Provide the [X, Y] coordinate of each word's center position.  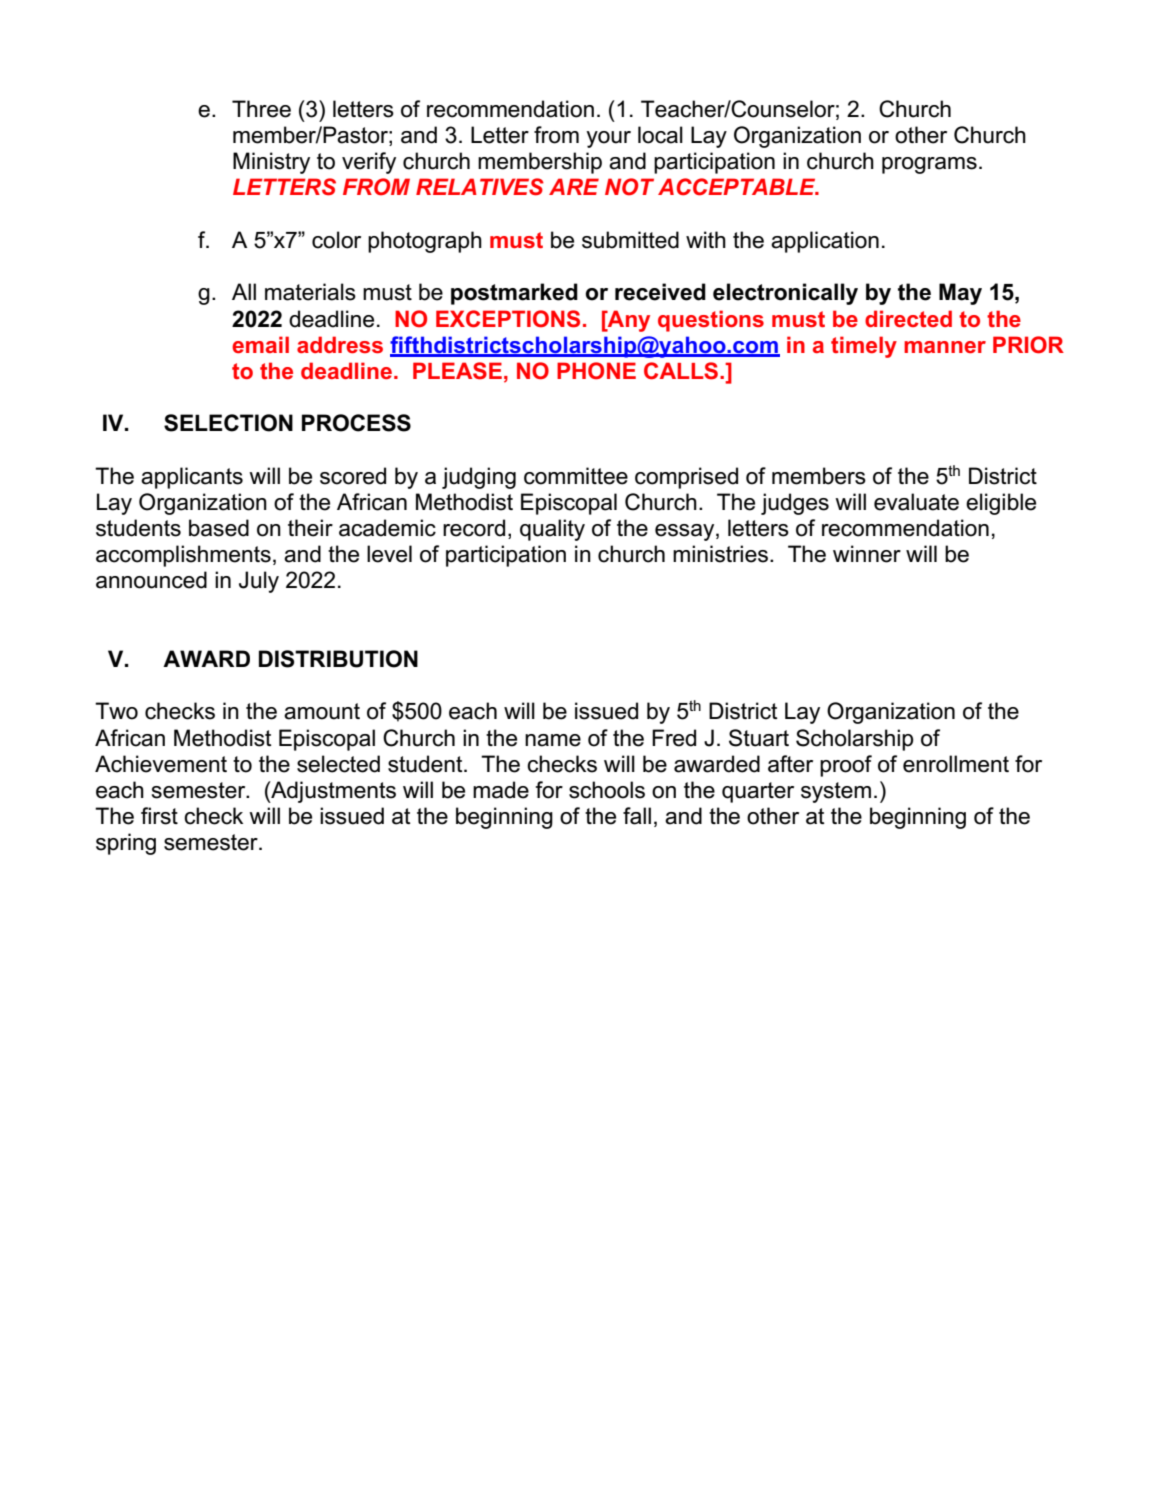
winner [867, 554]
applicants [192, 478]
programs [929, 165]
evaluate [916, 502]
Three [261, 109]
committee [576, 476]
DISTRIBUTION [338, 659]
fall [637, 816]
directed [908, 318]
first [159, 816]
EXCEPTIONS [508, 319]
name [553, 740]
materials [310, 292]
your [608, 139]
